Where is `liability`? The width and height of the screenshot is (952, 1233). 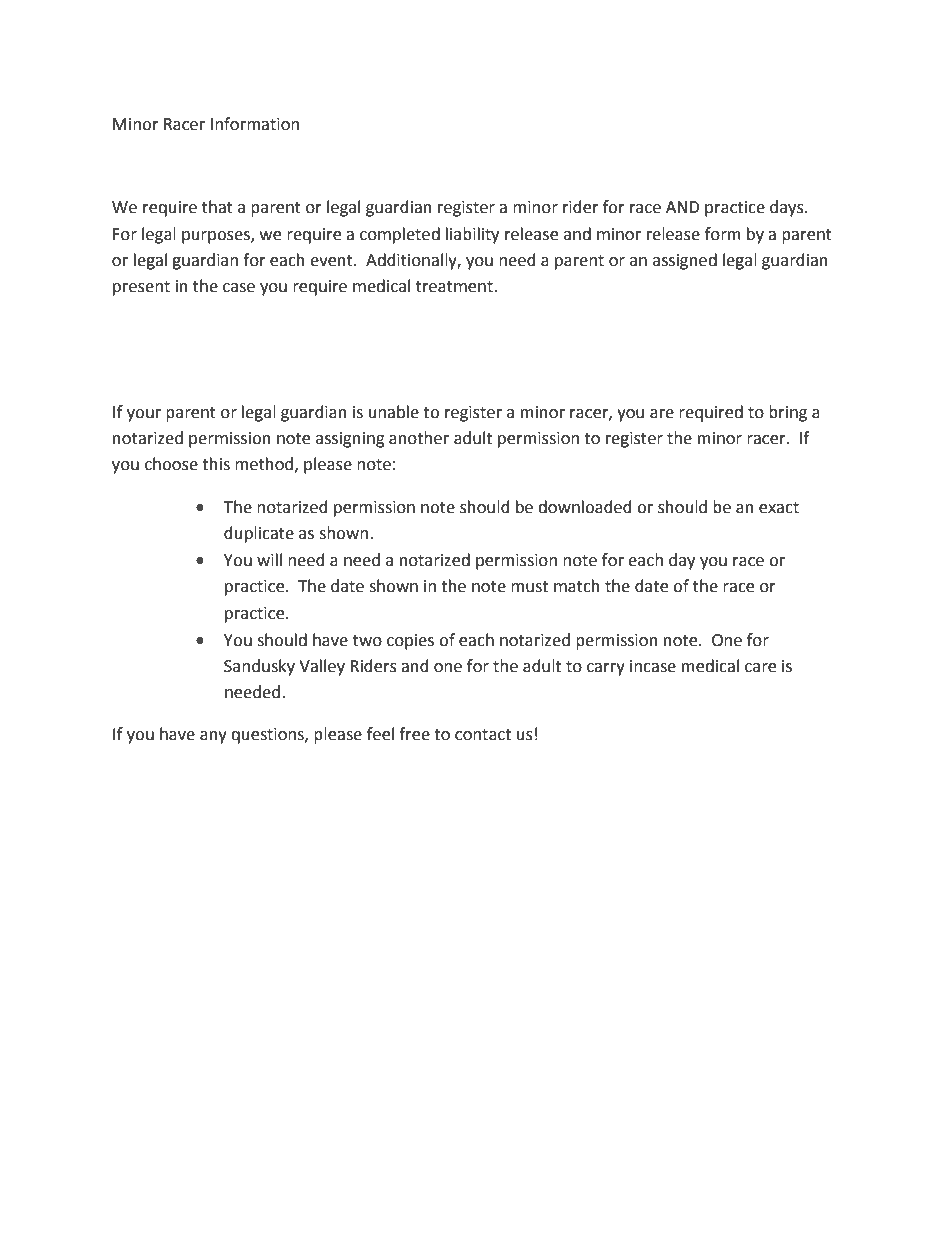
liability is located at coordinates (472, 235).
